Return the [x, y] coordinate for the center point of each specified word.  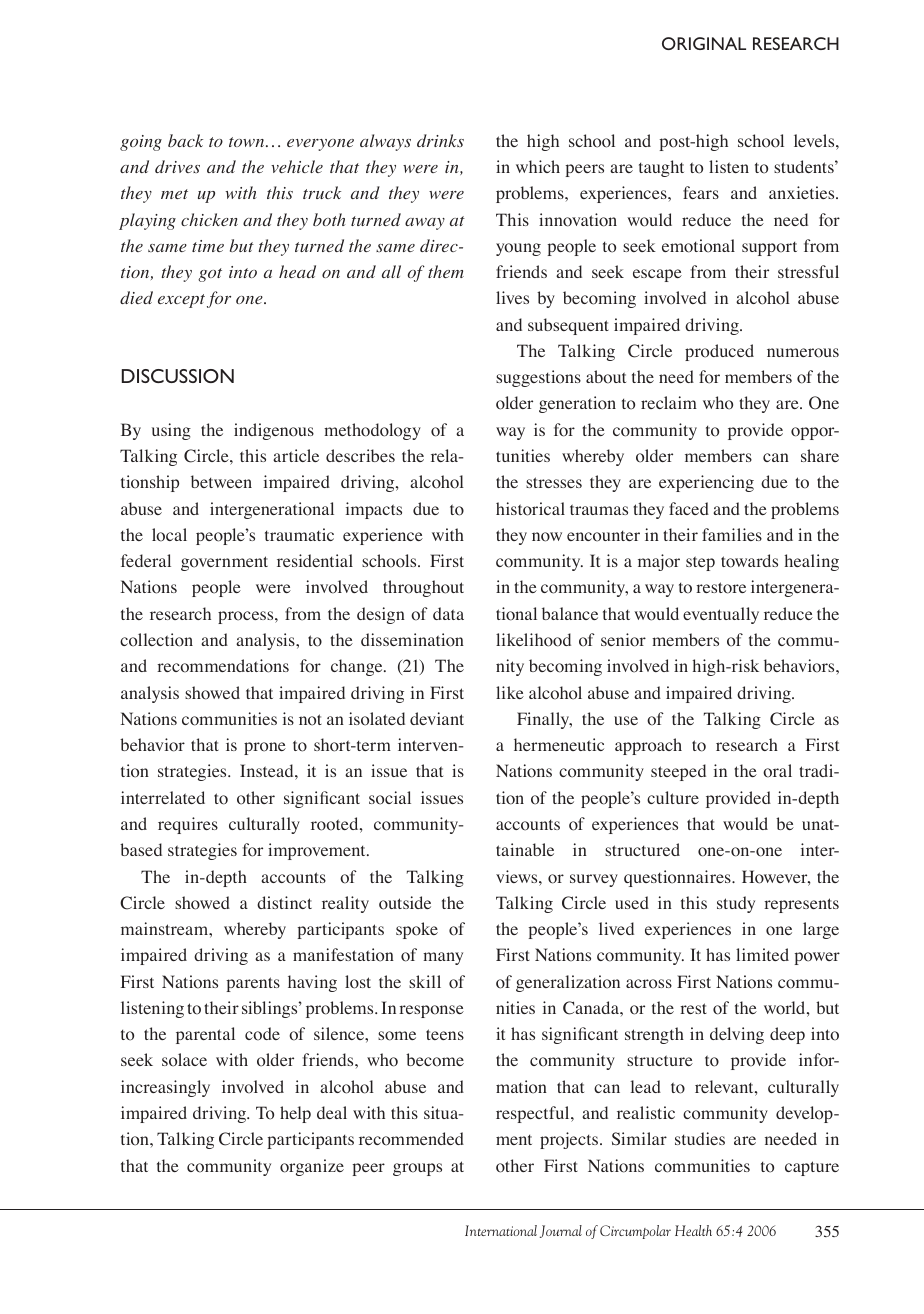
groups [417, 1169]
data [448, 613]
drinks [440, 140]
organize [312, 1167]
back [185, 140]
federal [146, 560]
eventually [721, 615]
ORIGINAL [704, 43]
